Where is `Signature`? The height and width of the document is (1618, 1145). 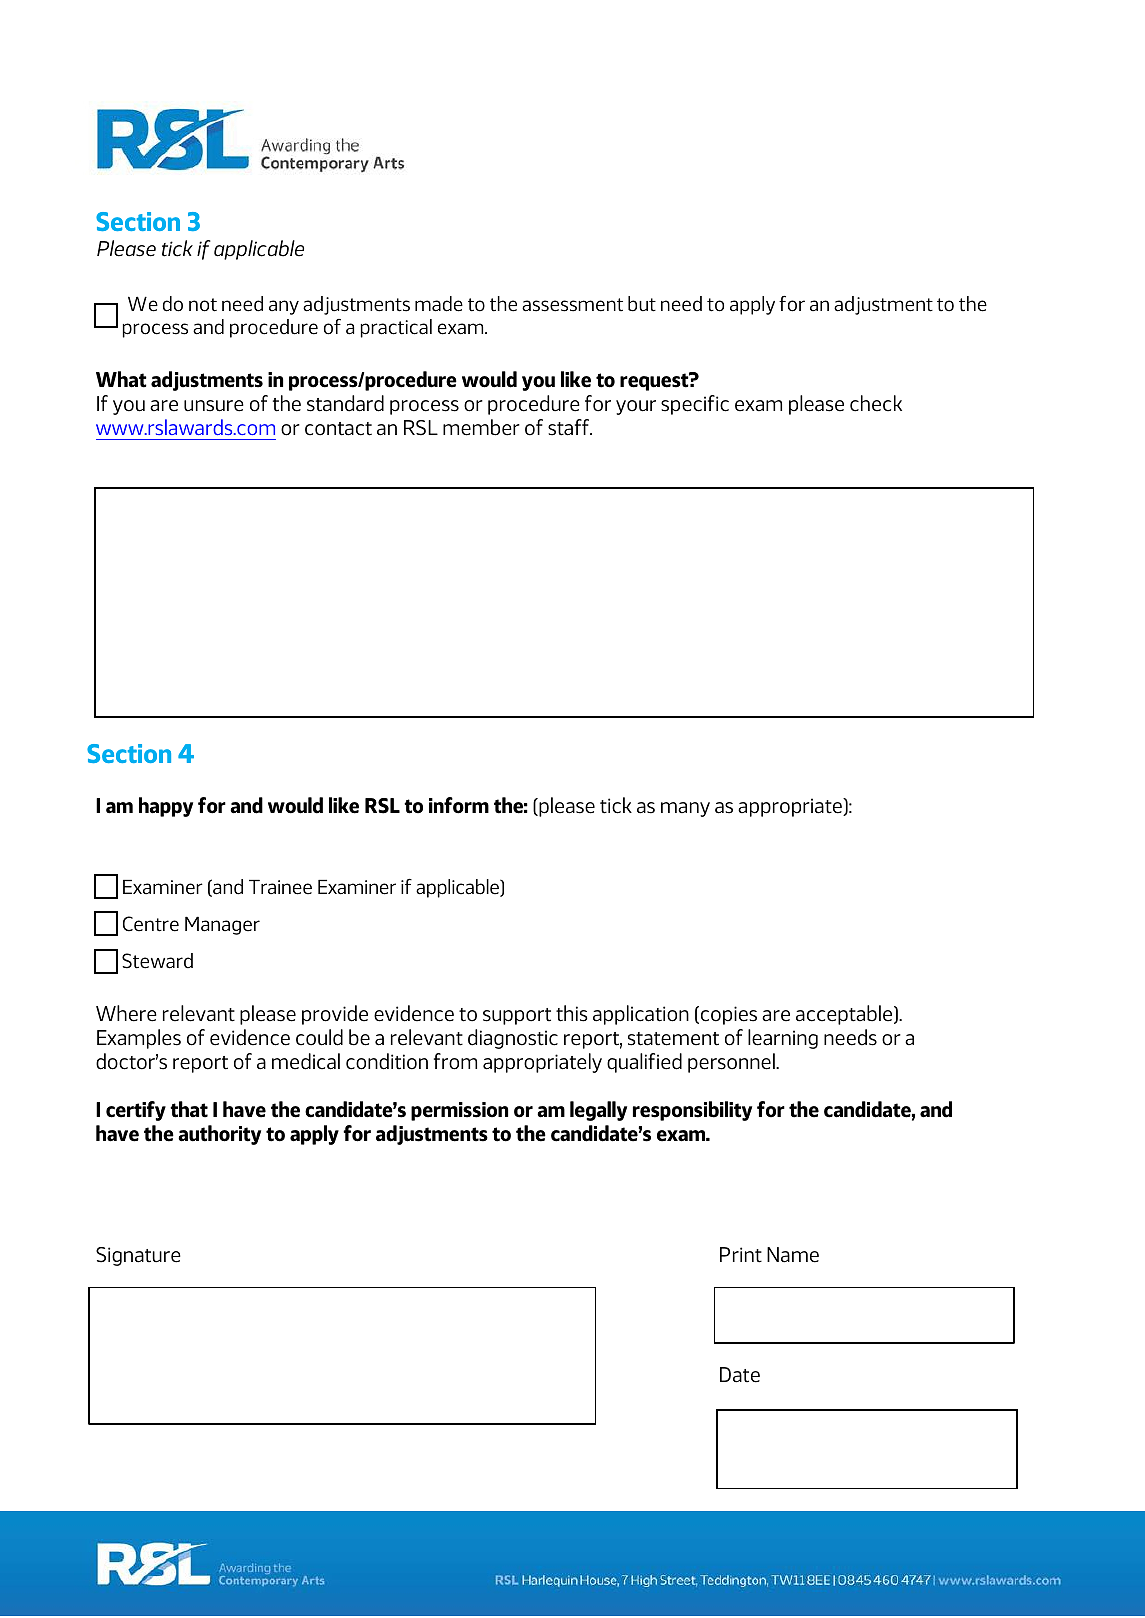 Signature is located at coordinates (138, 1256).
